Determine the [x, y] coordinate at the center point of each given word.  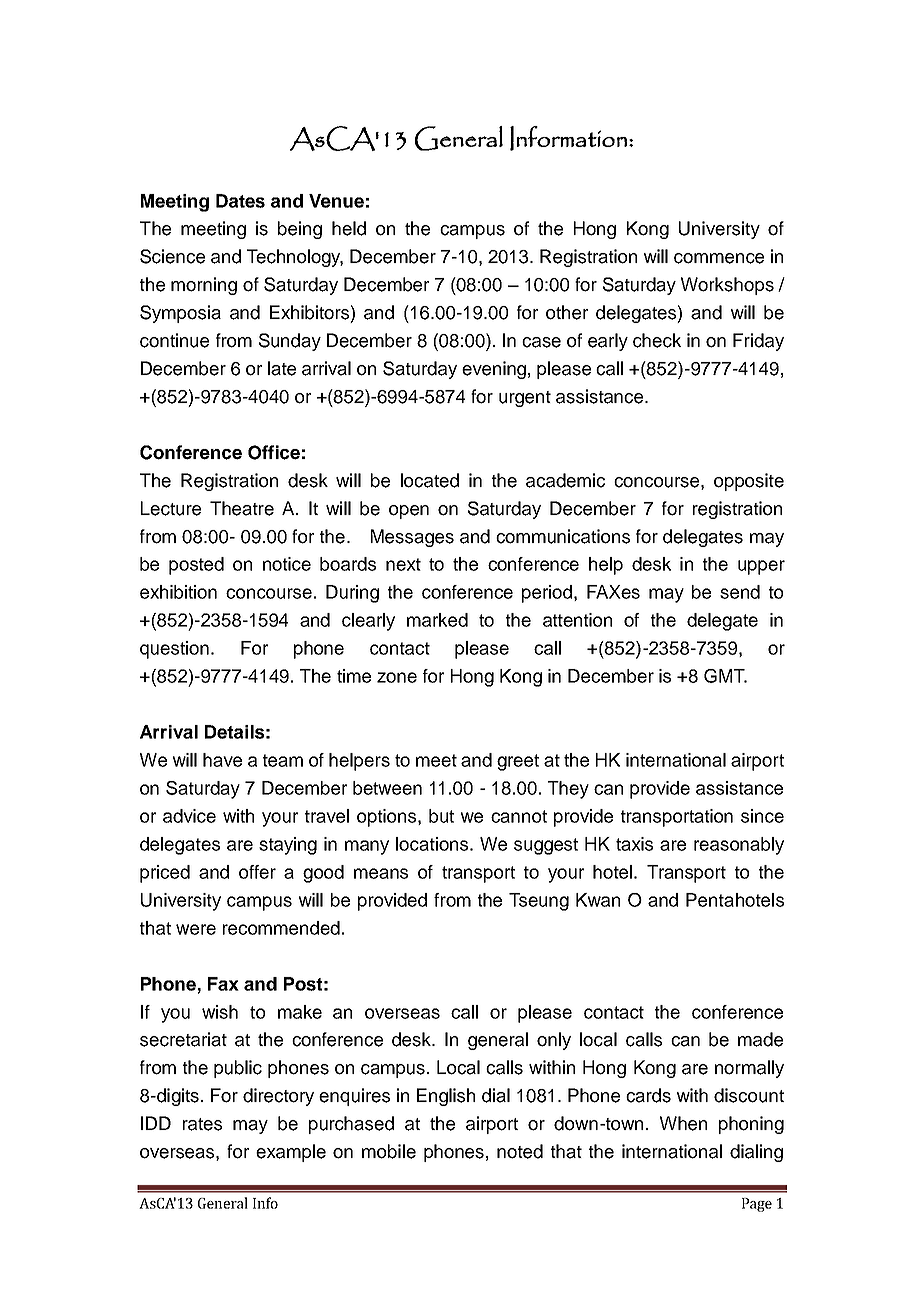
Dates [240, 201]
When [683, 1123]
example [291, 1153]
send [740, 592]
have [222, 760]
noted [520, 1151]
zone [397, 677]
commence [719, 258]
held [349, 228]
